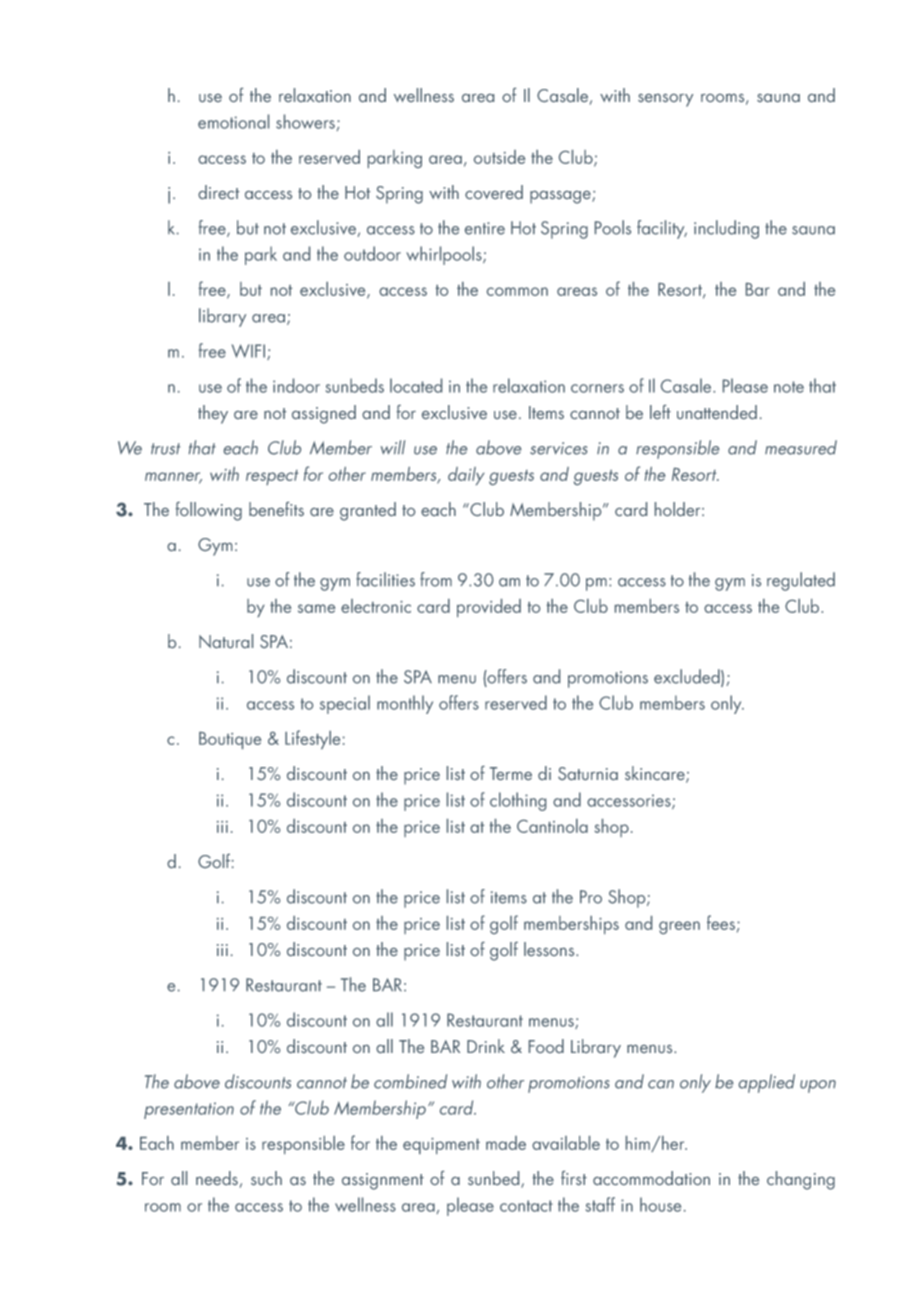 This image has height=1308, width=924. What do you see at coordinates (721, 922) in the image?
I see `fees` at bounding box center [721, 922].
